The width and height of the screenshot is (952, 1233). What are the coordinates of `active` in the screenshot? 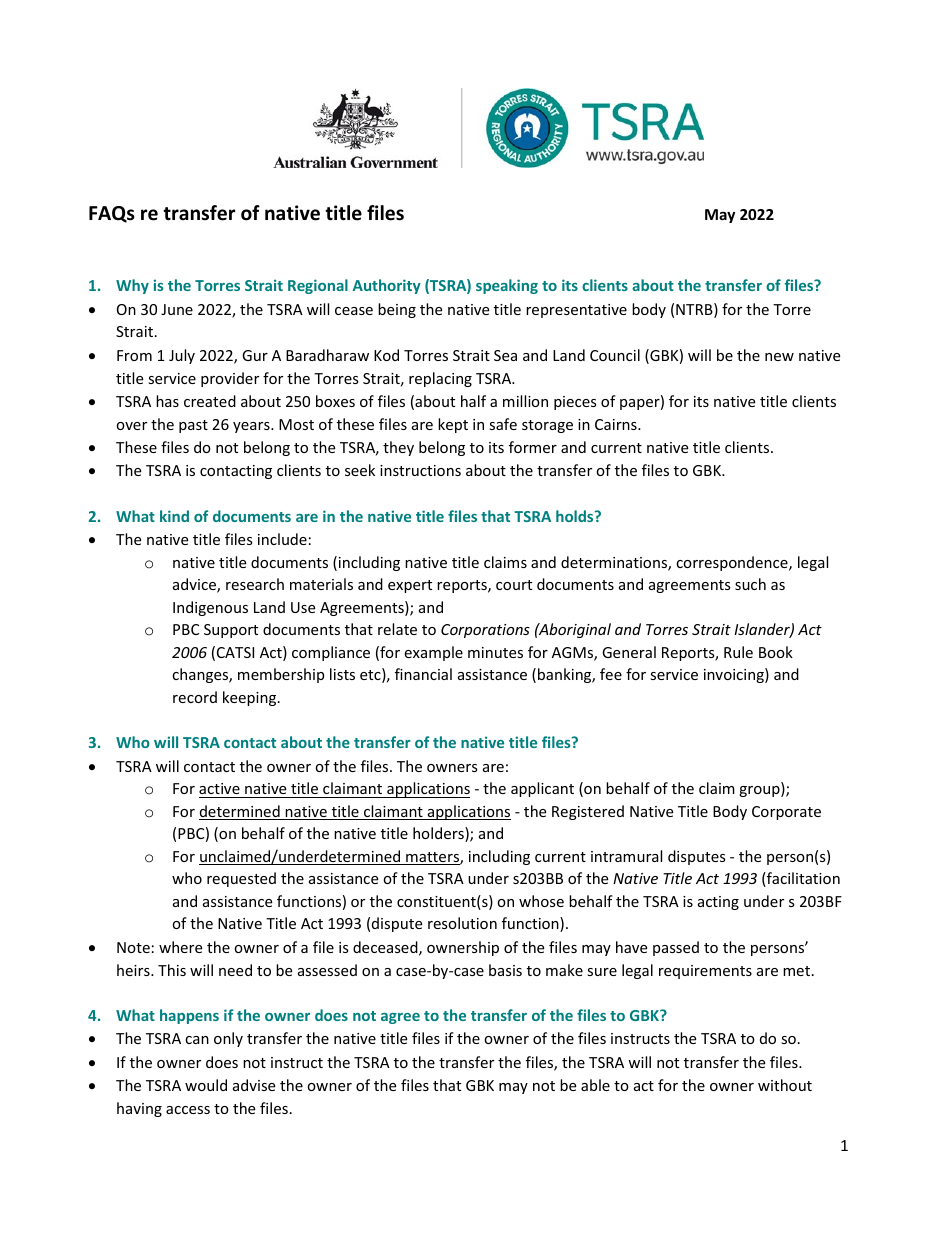 It's located at (219, 788).
